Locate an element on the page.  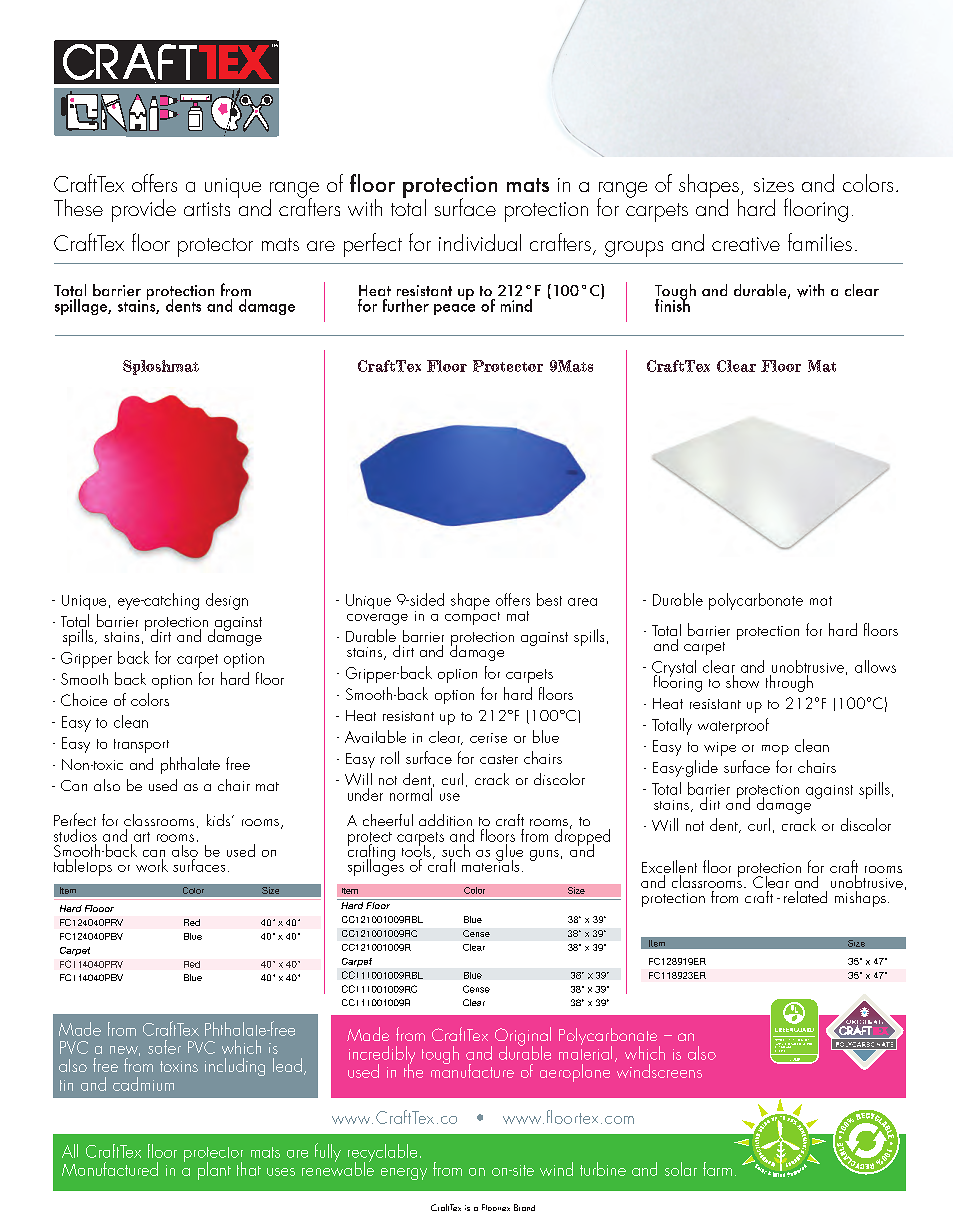
area is located at coordinates (582, 602).
